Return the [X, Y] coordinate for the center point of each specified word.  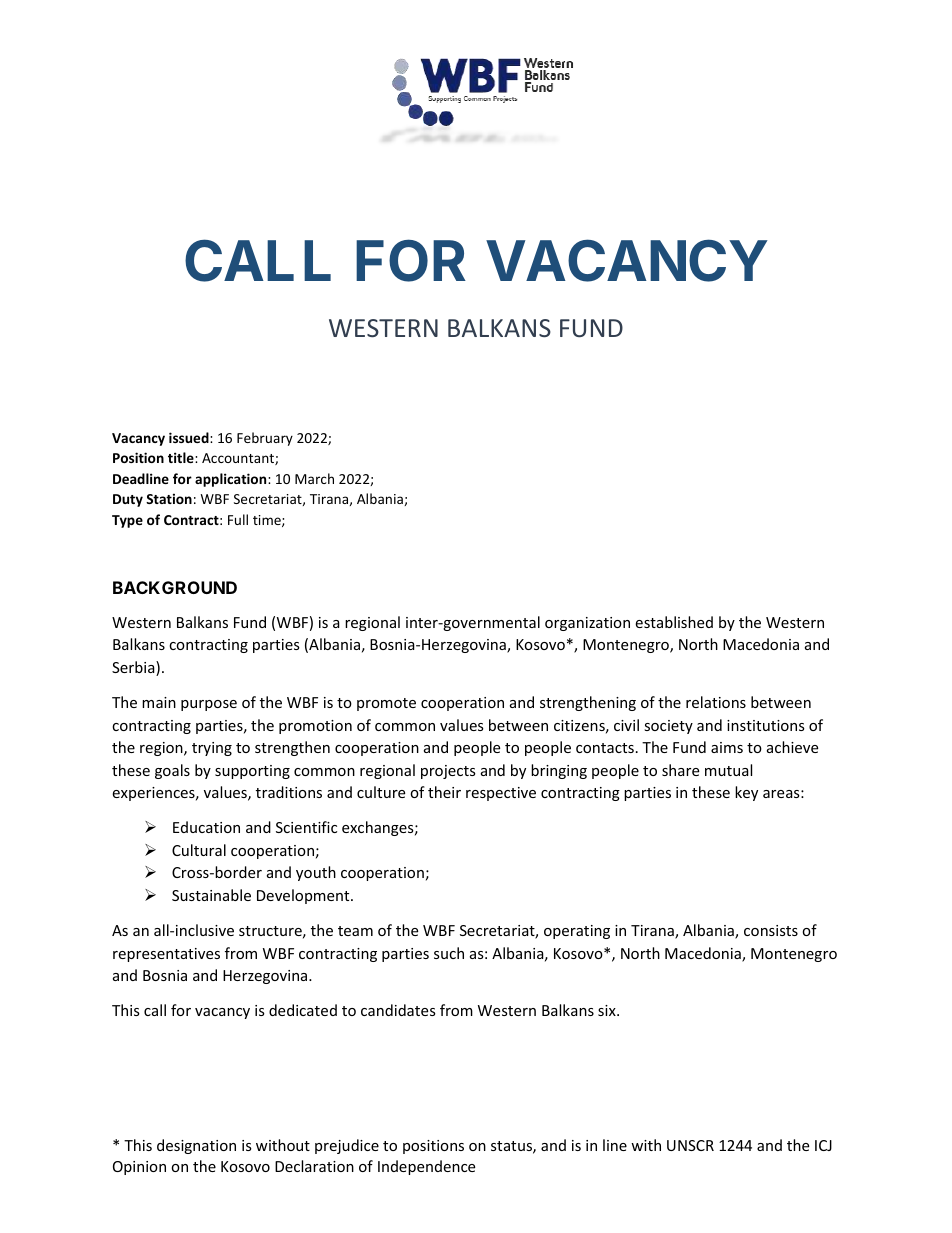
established [674, 622]
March [314, 478]
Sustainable [211, 895]
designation [196, 1146]
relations [716, 702]
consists [771, 930]
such [449, 953]
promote [386, 704]
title [182, 457]
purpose [209, 705]
